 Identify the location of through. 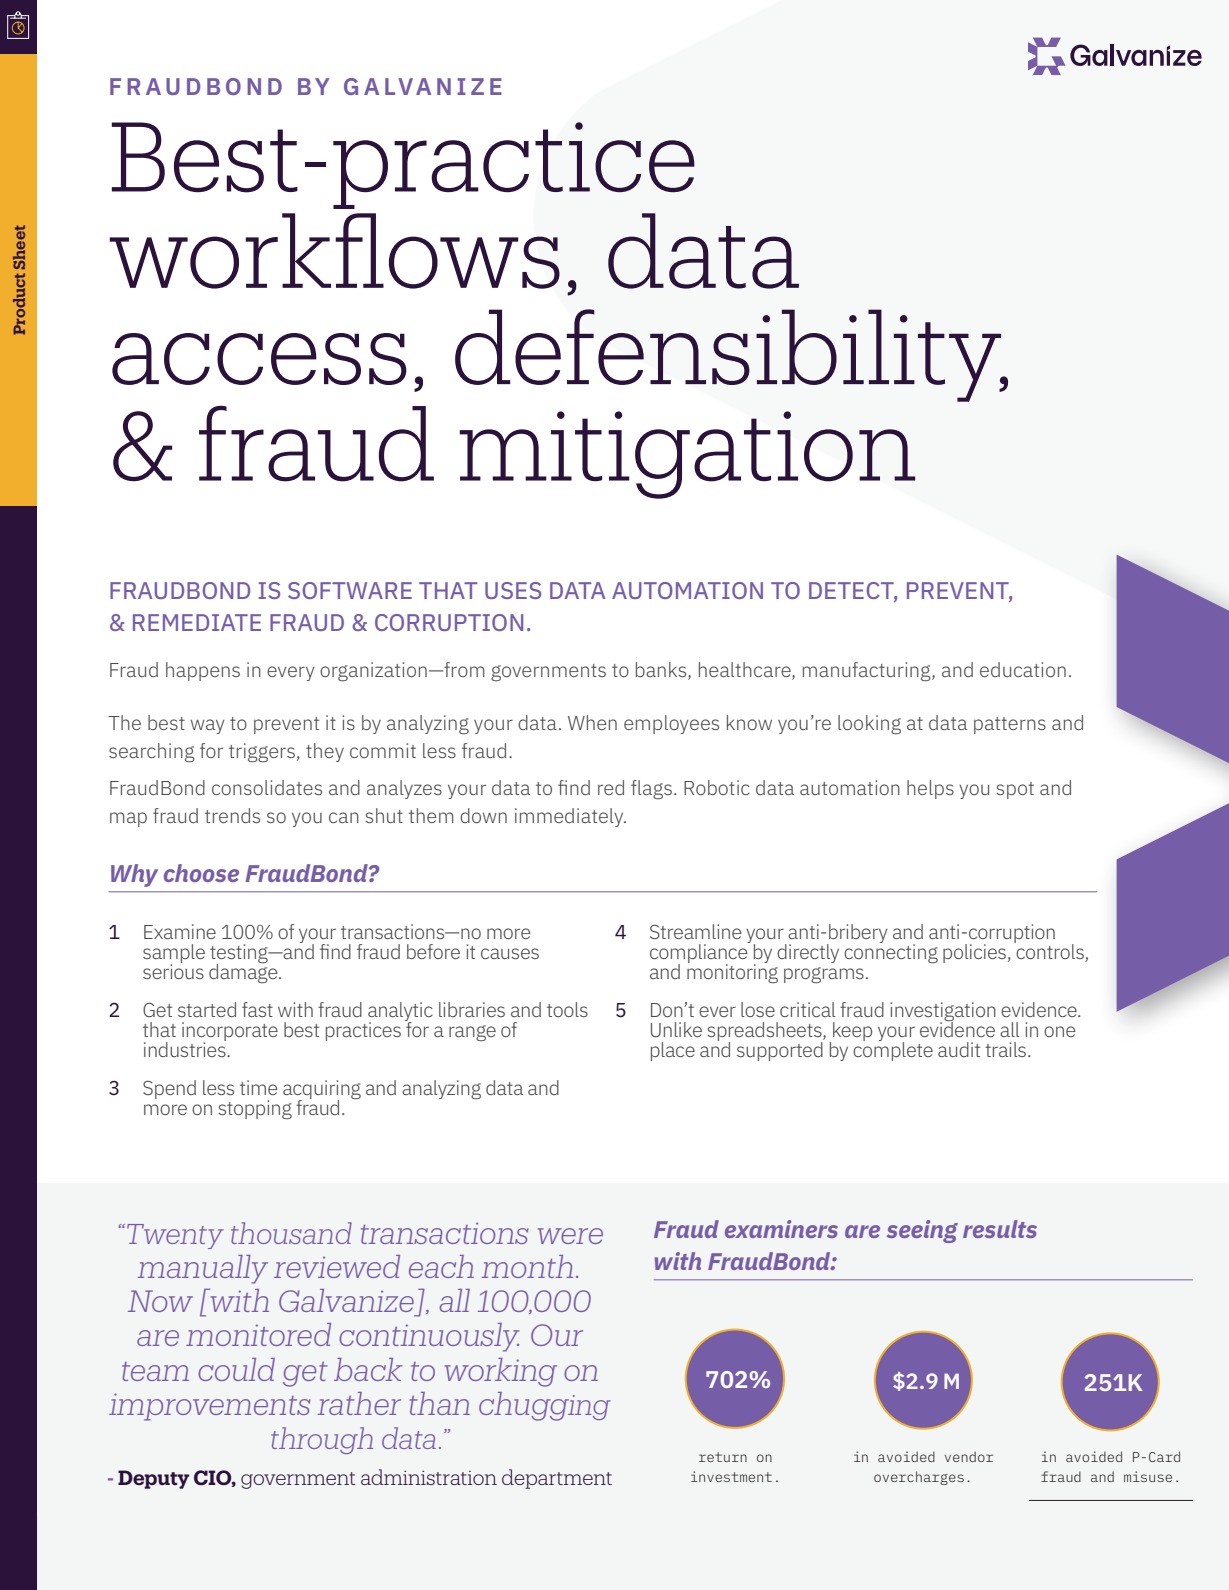
(322, 1440).
